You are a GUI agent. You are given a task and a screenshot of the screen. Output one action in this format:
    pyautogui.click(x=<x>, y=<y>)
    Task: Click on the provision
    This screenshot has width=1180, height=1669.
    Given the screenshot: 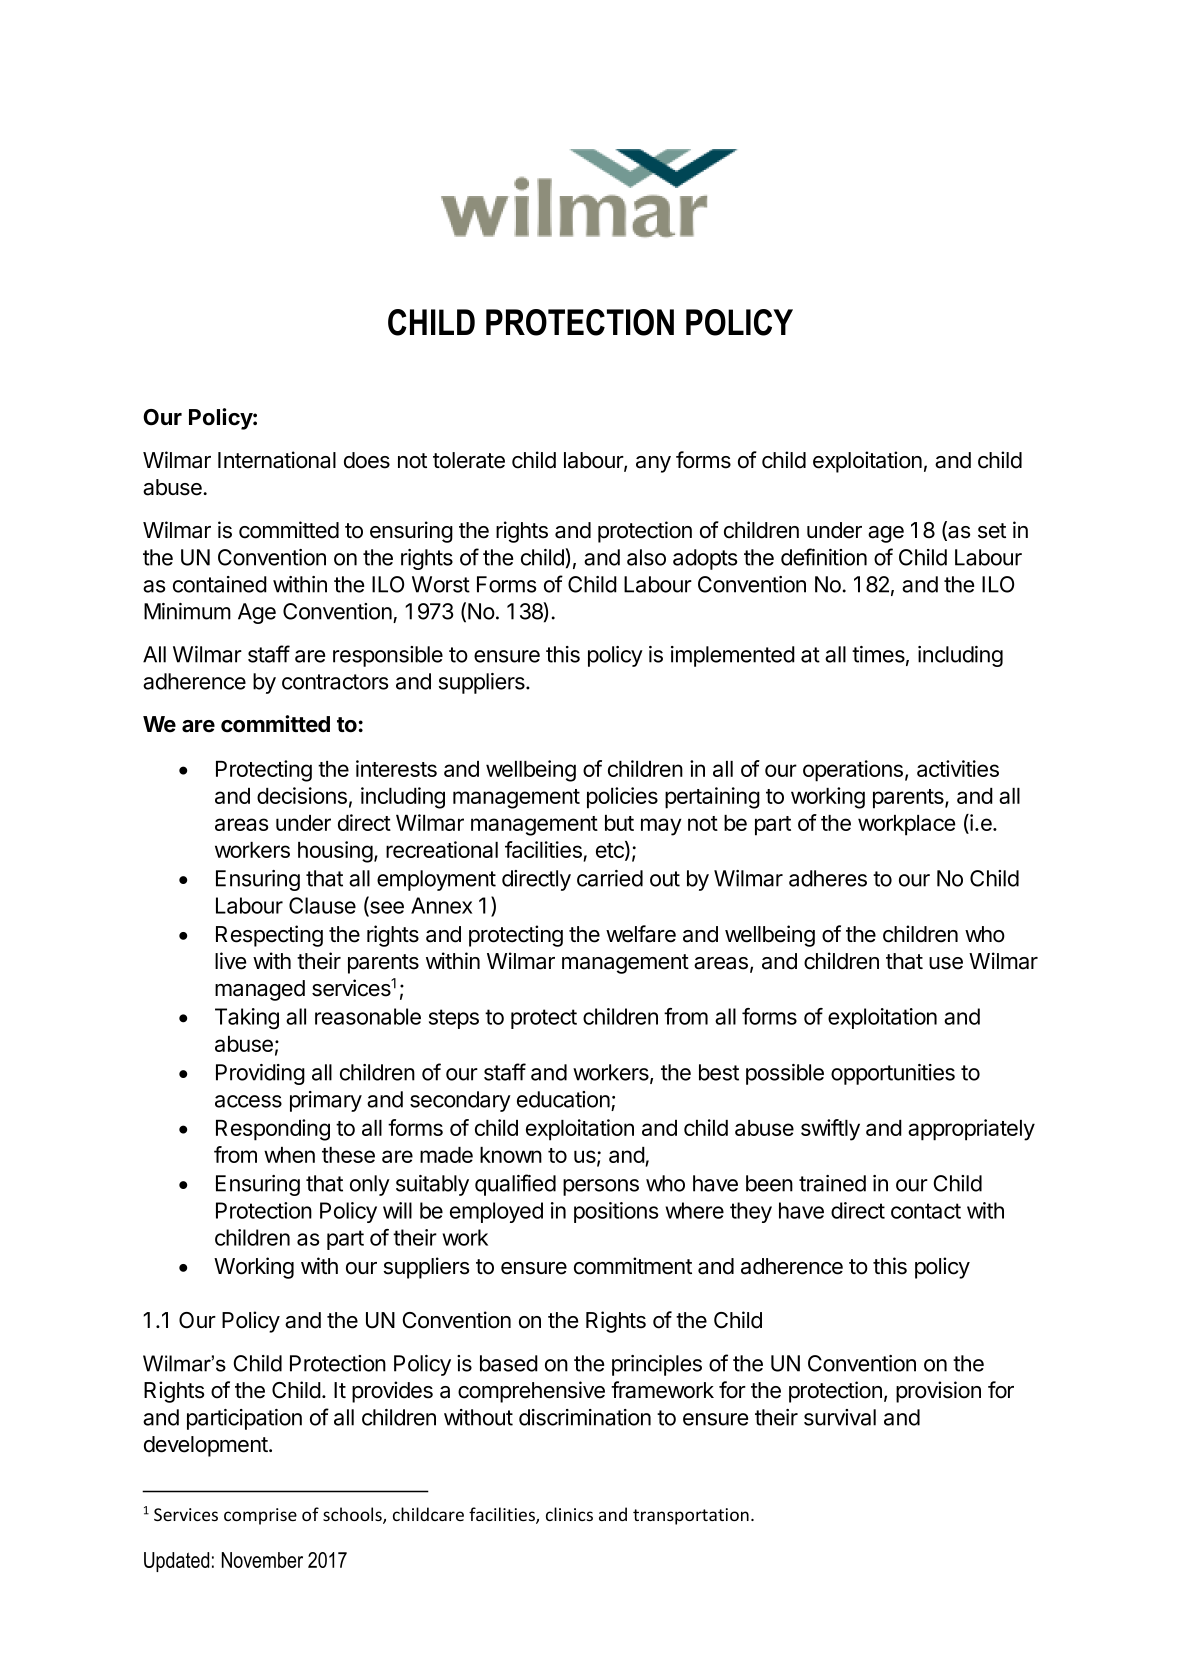 What is the action you would take?
    pyautogui.click(x=938, y=1392)
